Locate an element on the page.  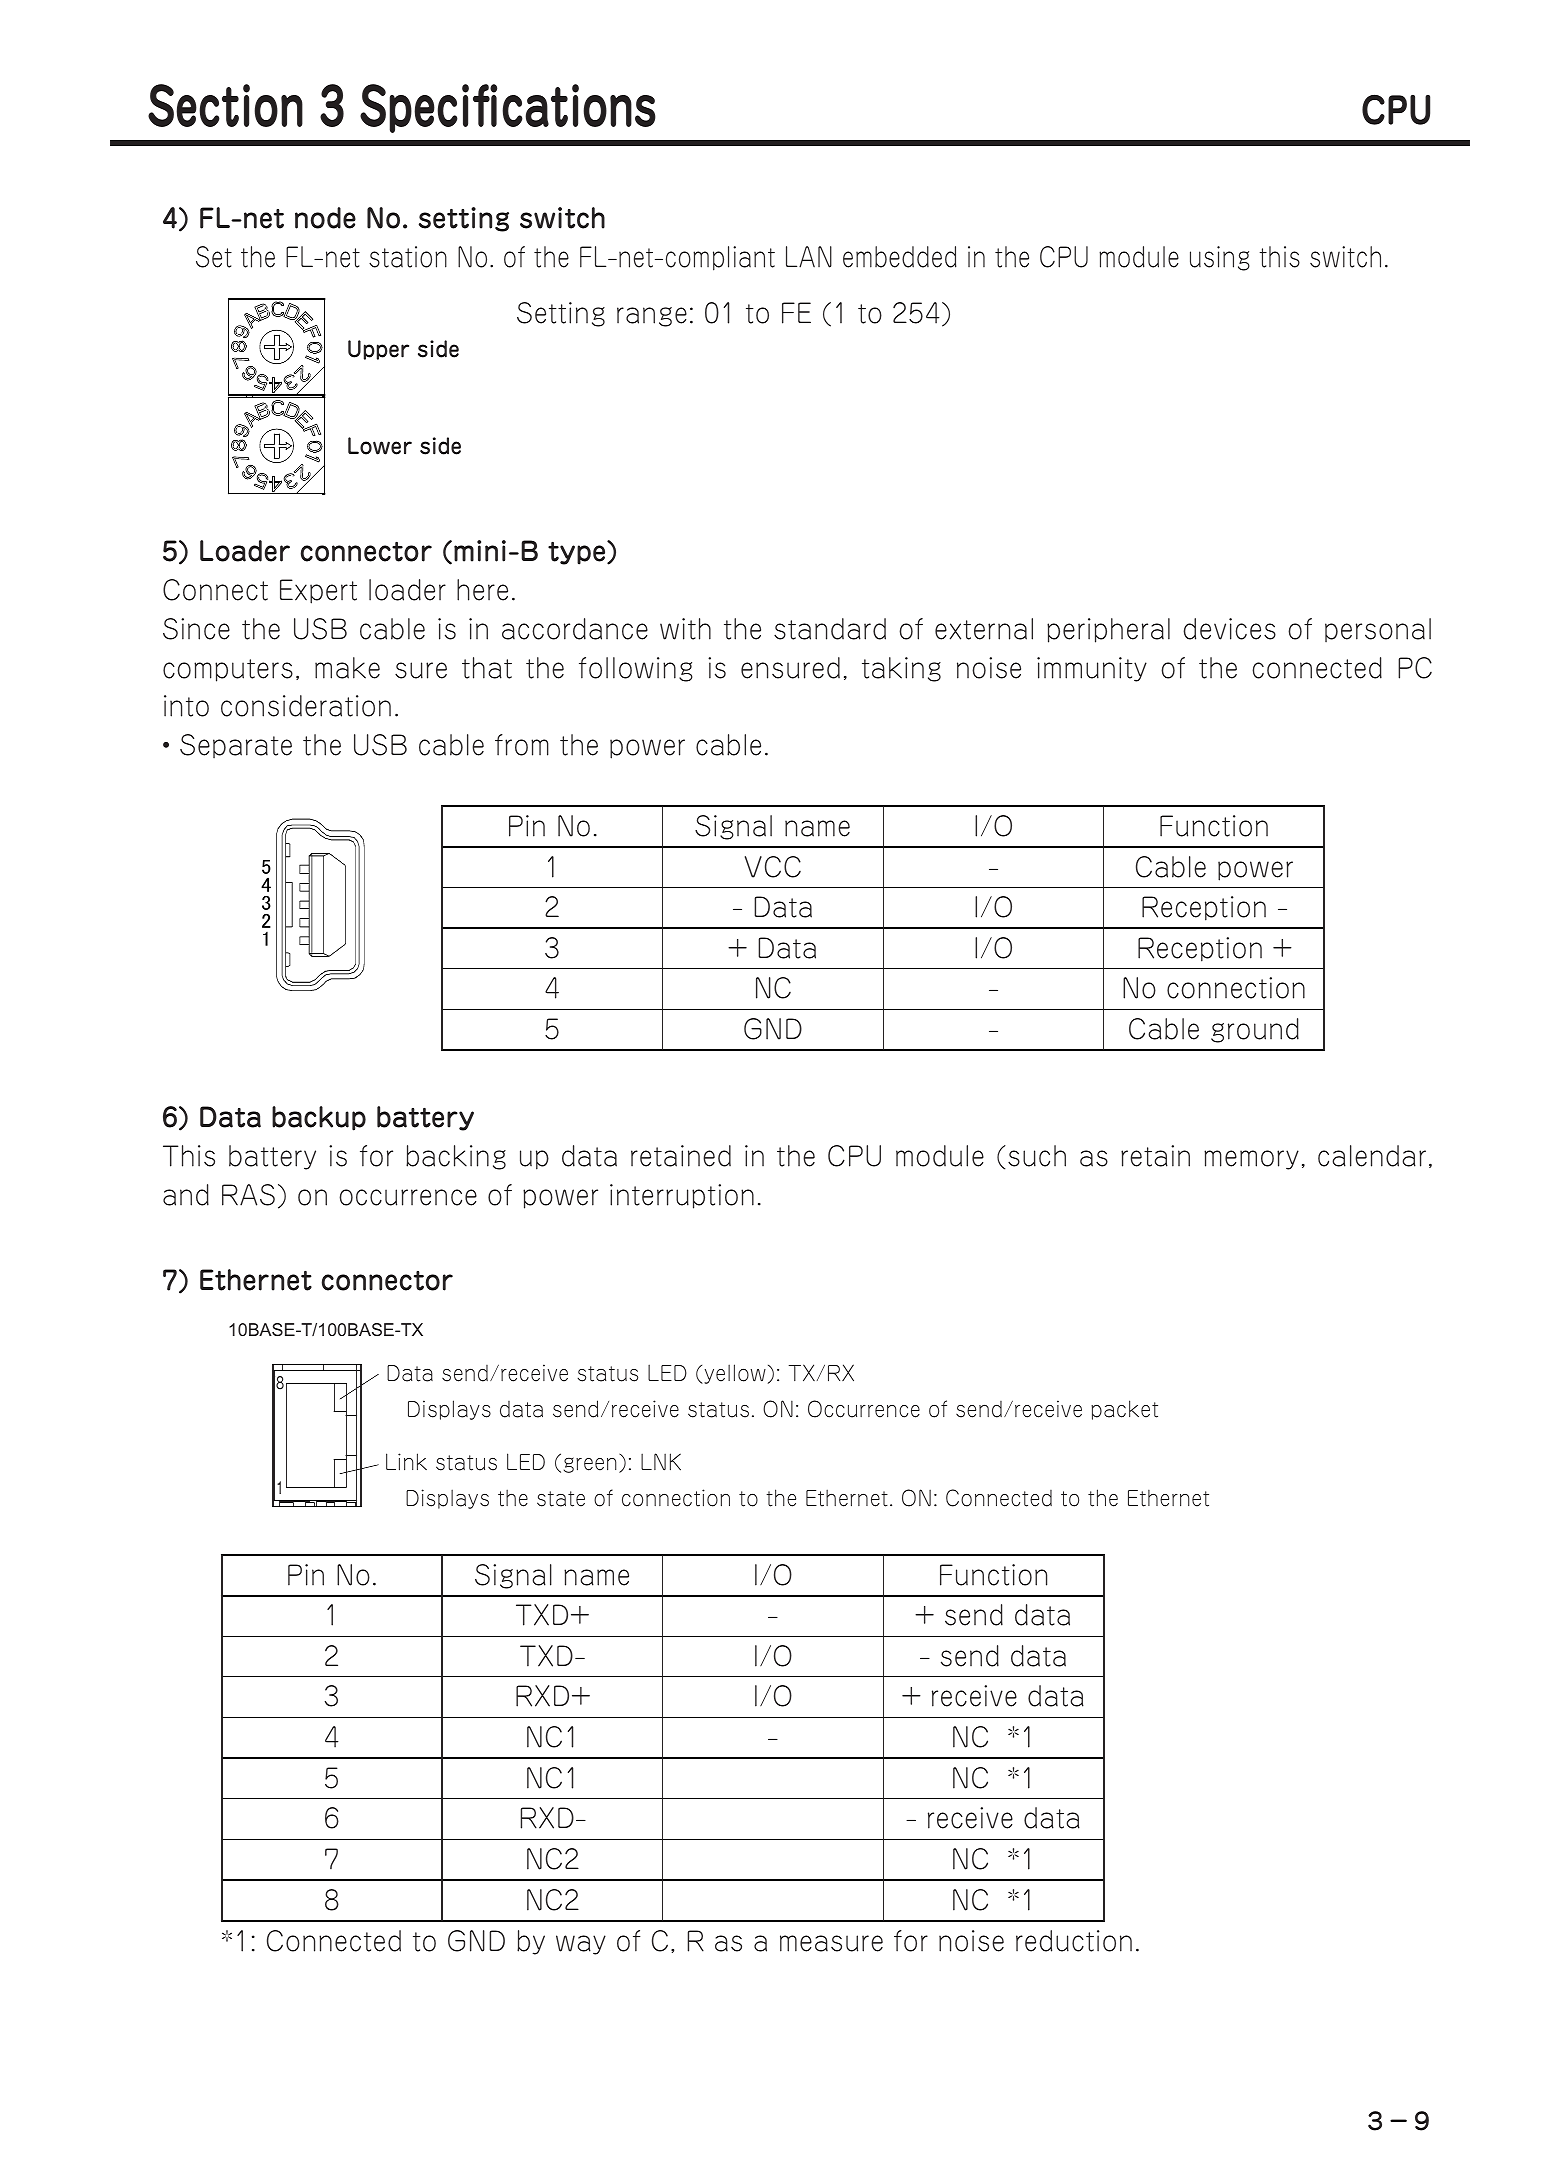
way is located at coordinates (581, 1945).
